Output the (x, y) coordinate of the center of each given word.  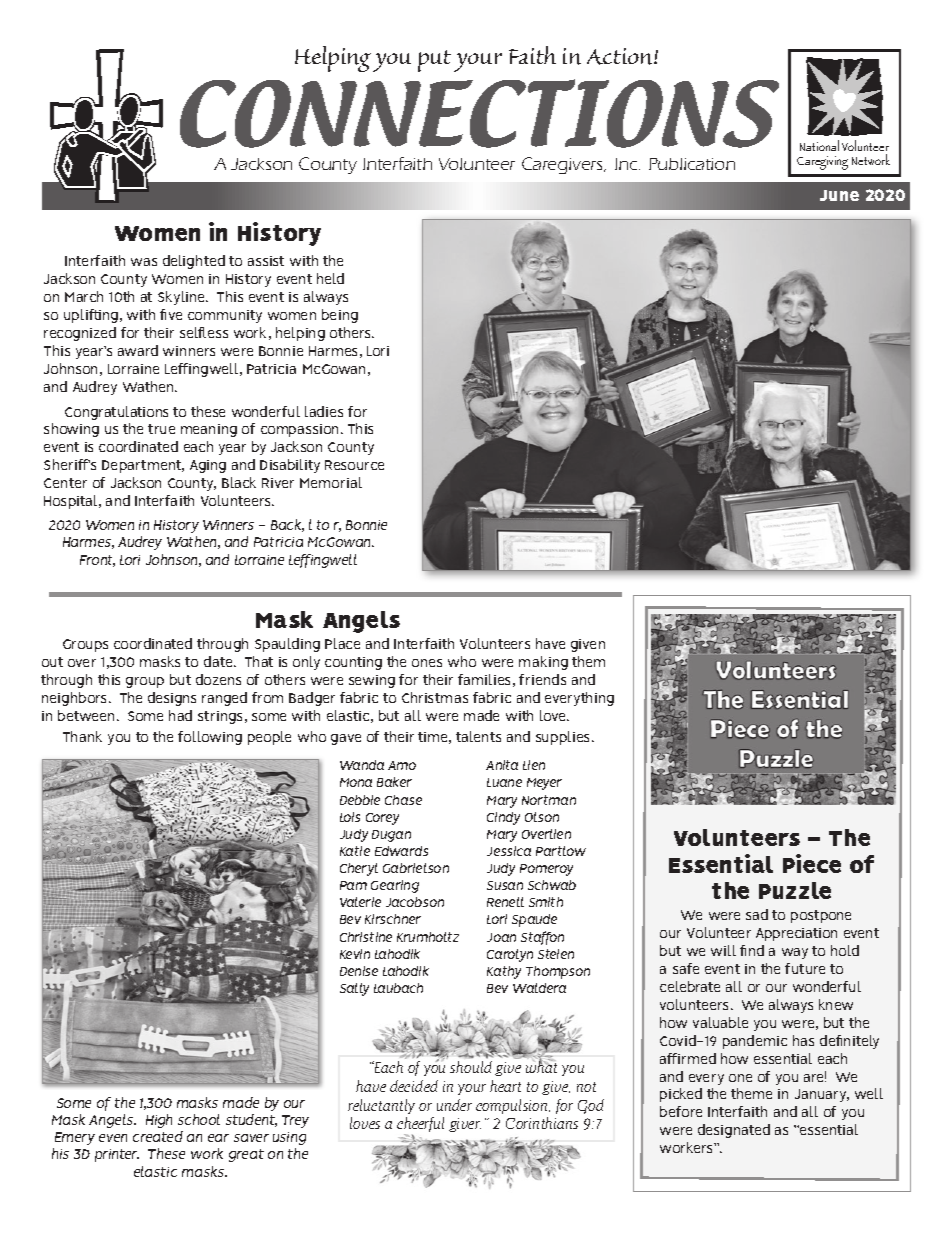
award (138, 350)
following (210, 738)
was (144, 262)
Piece (812, 863)
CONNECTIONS (479, 113)
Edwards (401, 851)
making (543, 663)
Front (97, 561)
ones (427, 663)
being (340, 316)
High (159, 1121)
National (819, 145)
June (839, 195)
